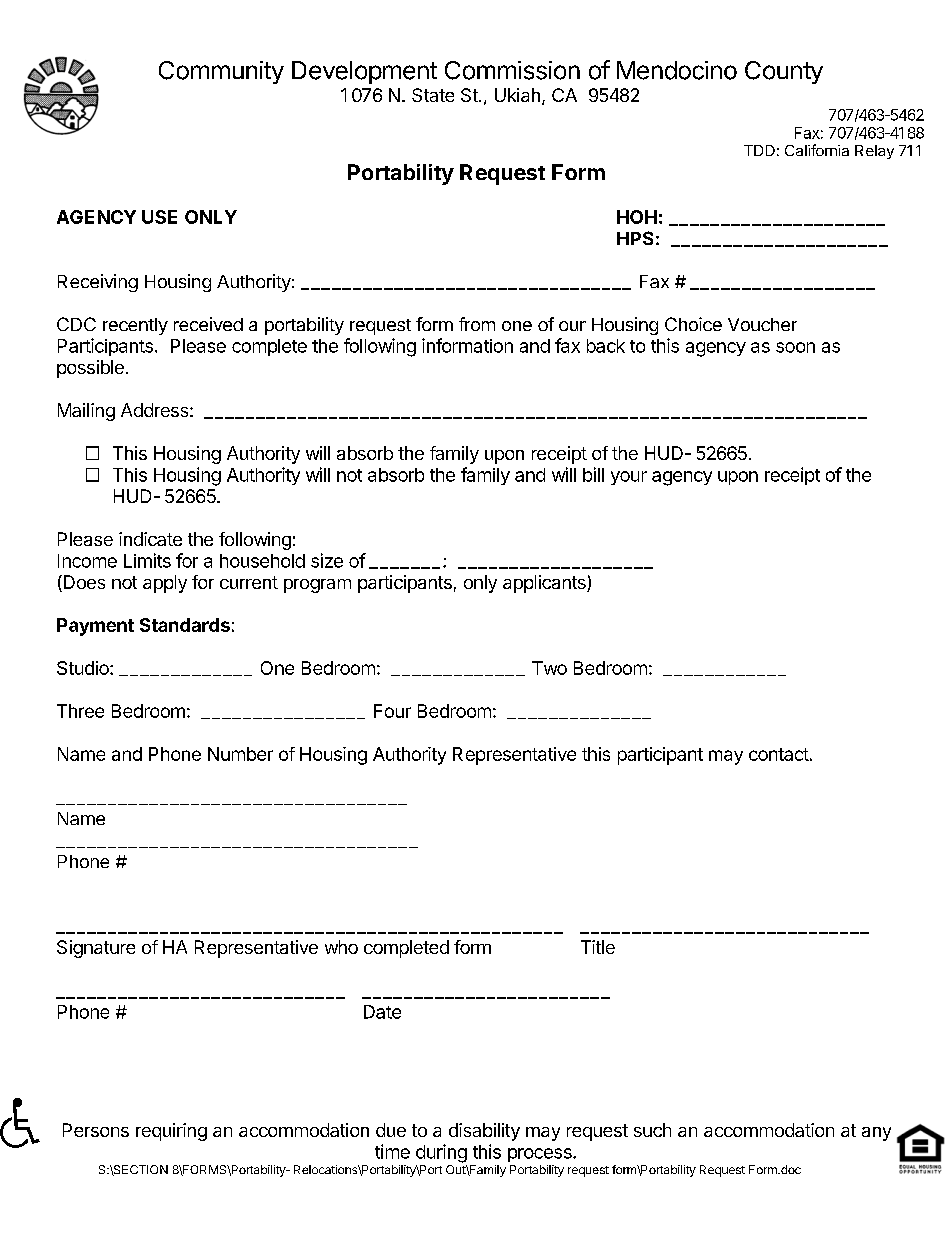  What do you see at coordinates (135, 326) in the document?
I see `recently` at bounding box center [135, 326].
